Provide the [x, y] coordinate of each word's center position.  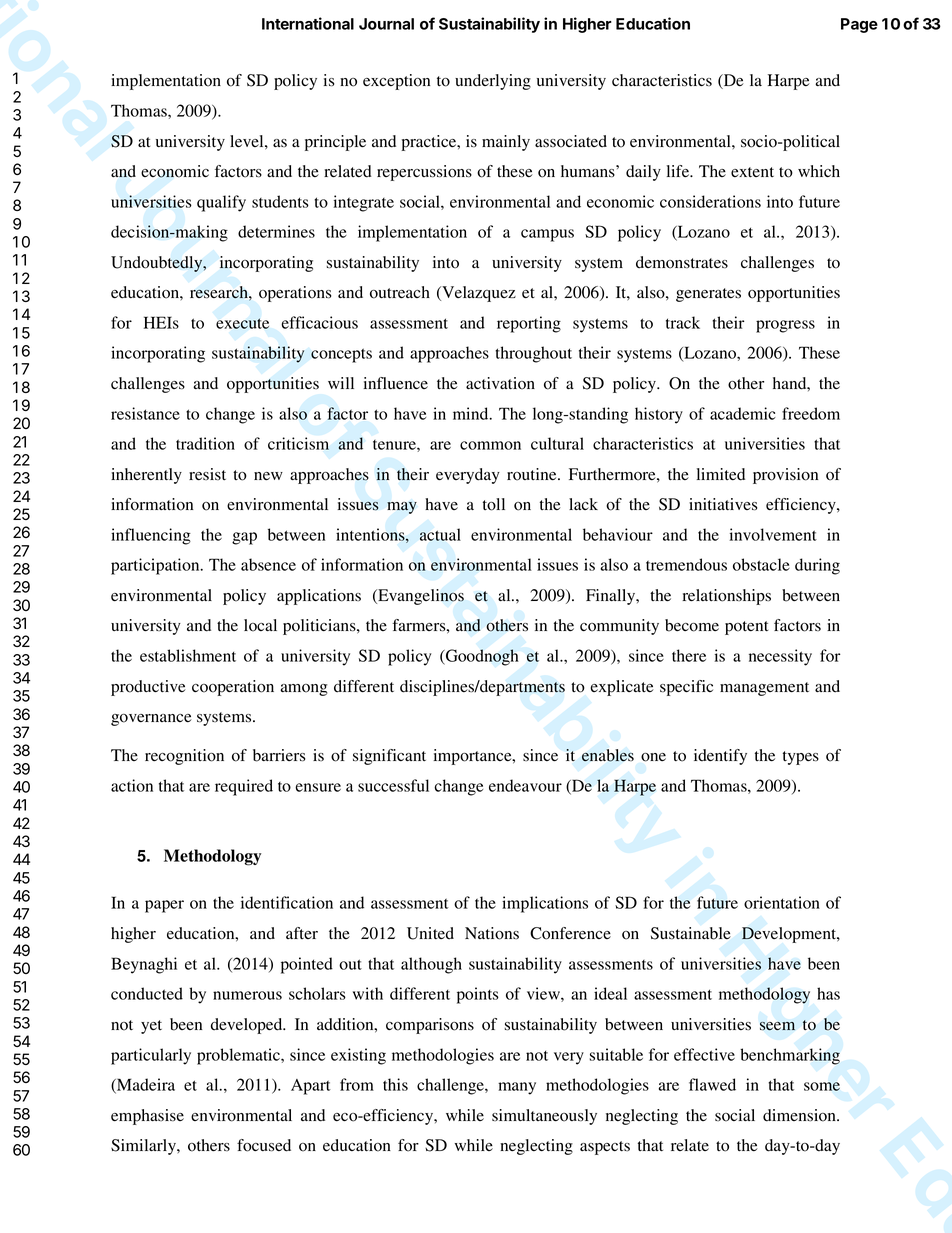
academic [743, 413]
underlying [493, 82]
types [801, 758]
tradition [205, 443]
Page [859, 25]
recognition [184, 757]
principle [335, 143]
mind [472, 413]
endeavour [525, 785]
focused [264, 1145]
